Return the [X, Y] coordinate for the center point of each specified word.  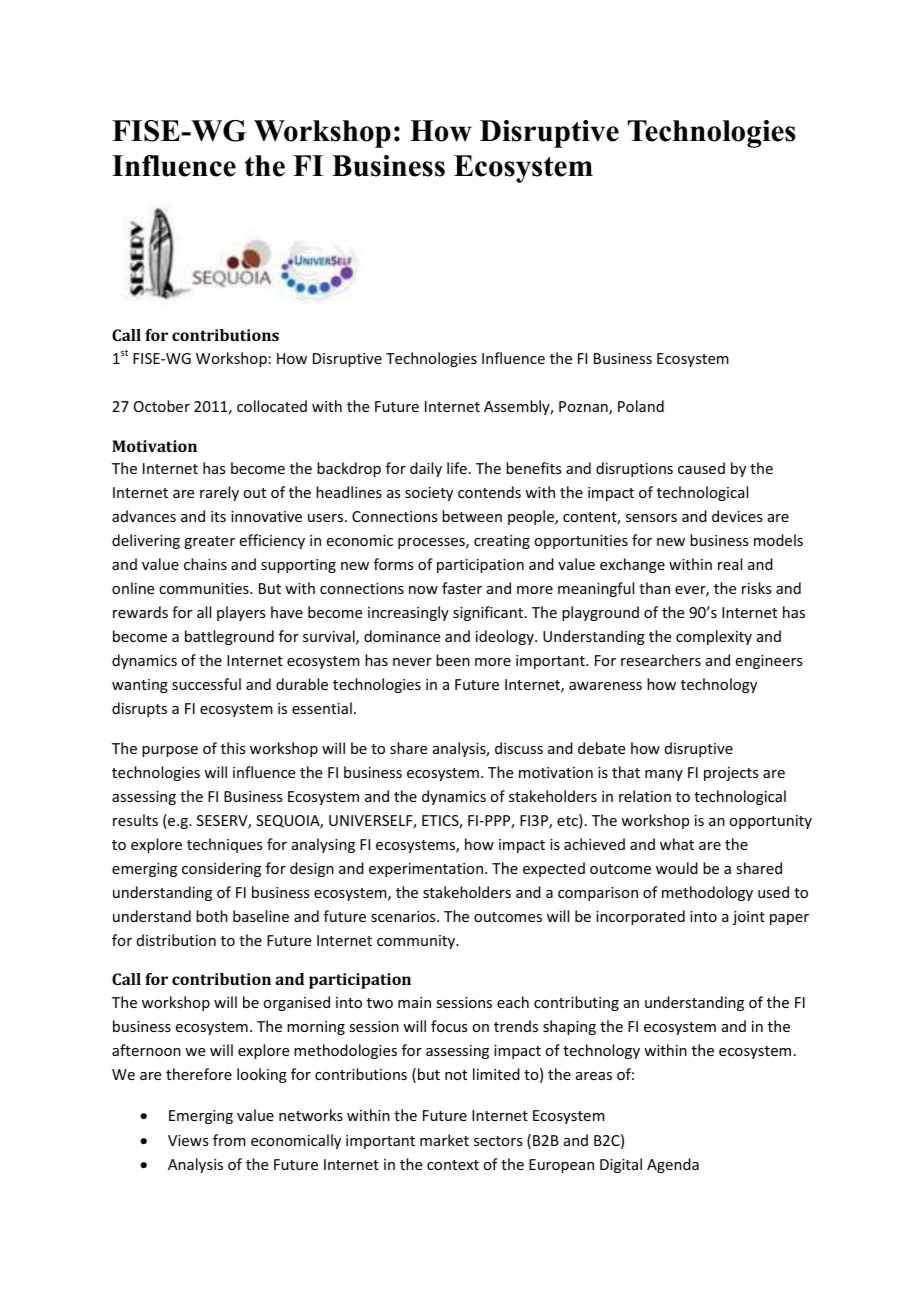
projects [731, 774]
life [457, 468]
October [162, 406]
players [241, 613]
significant [488, 613]
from [229, 1140]
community [417, 942]
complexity [714, 637]
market [444, 1140]
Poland [641, 406]
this [233, 748]
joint [749, 918]
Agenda [673, 1165]
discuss [519, 748]
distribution [176, 940]
